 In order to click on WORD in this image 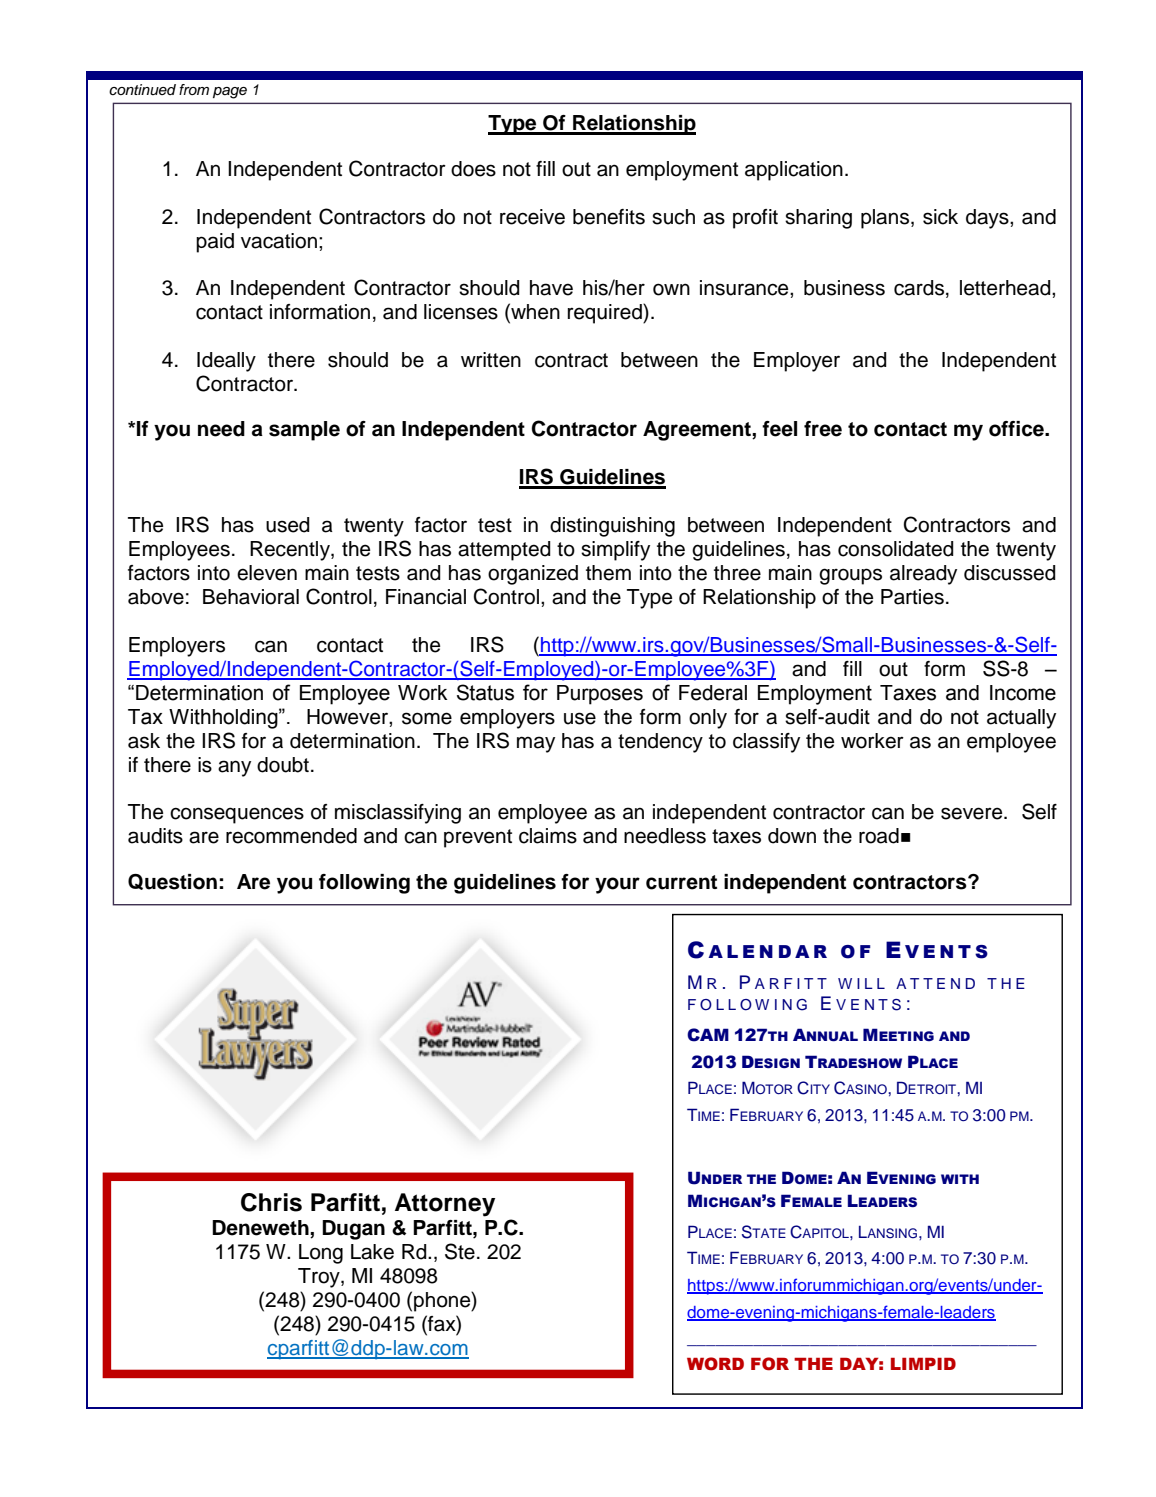, I will do `click(715, 1364)`.
